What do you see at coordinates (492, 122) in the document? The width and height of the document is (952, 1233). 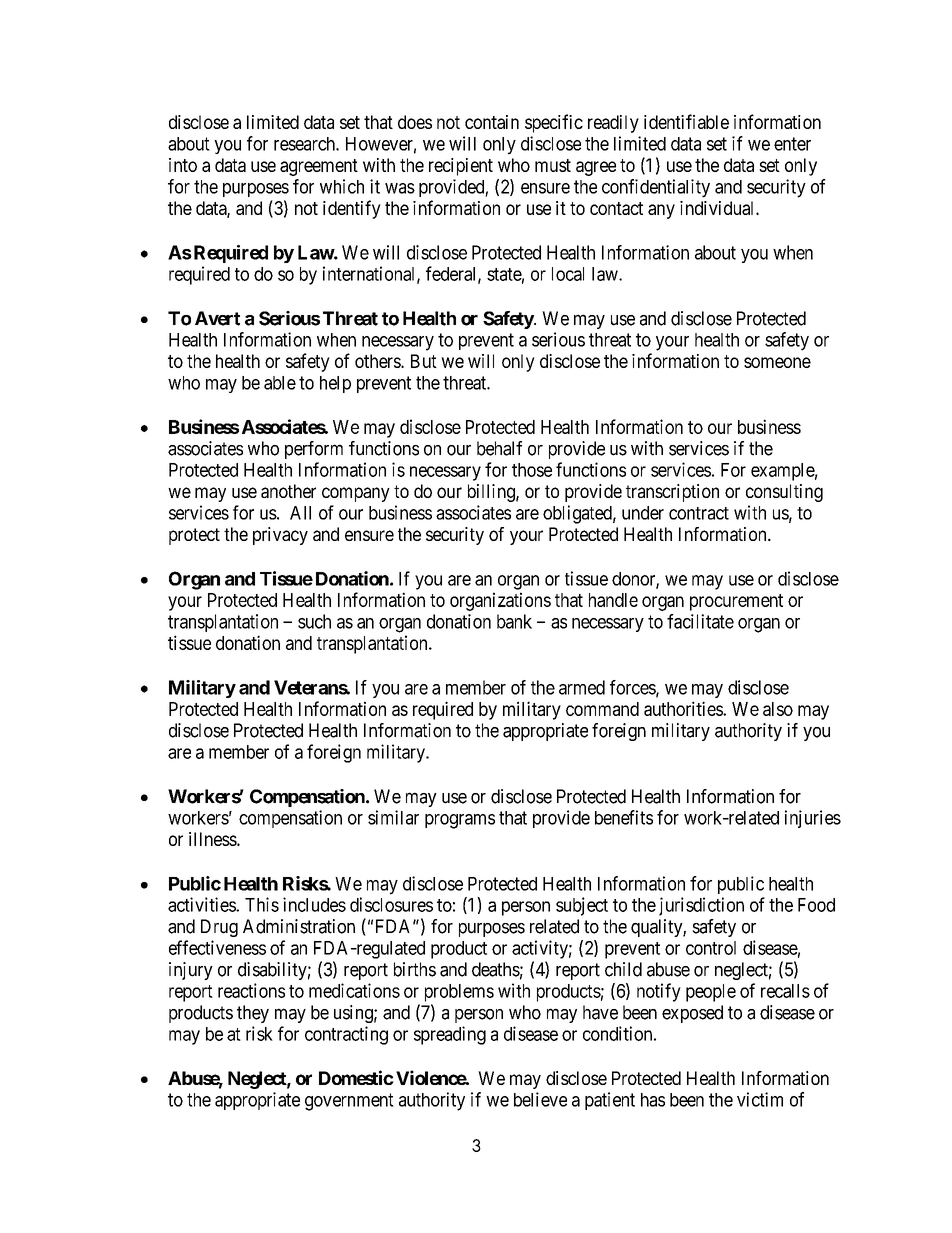 I see `contain` at bounding box center [492, 122].
